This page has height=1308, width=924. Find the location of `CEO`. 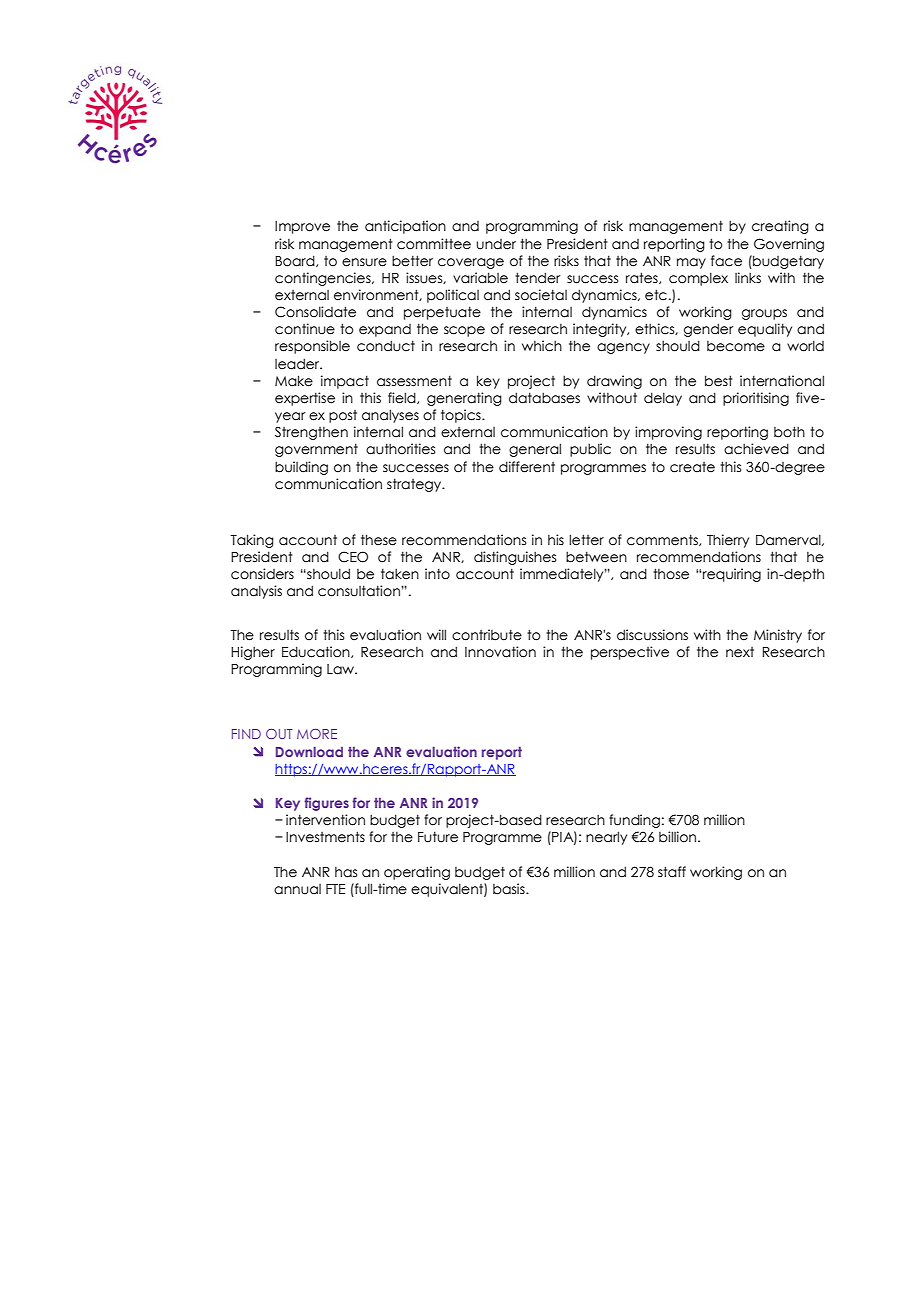

CEO is located at coordinates (353, 557).
